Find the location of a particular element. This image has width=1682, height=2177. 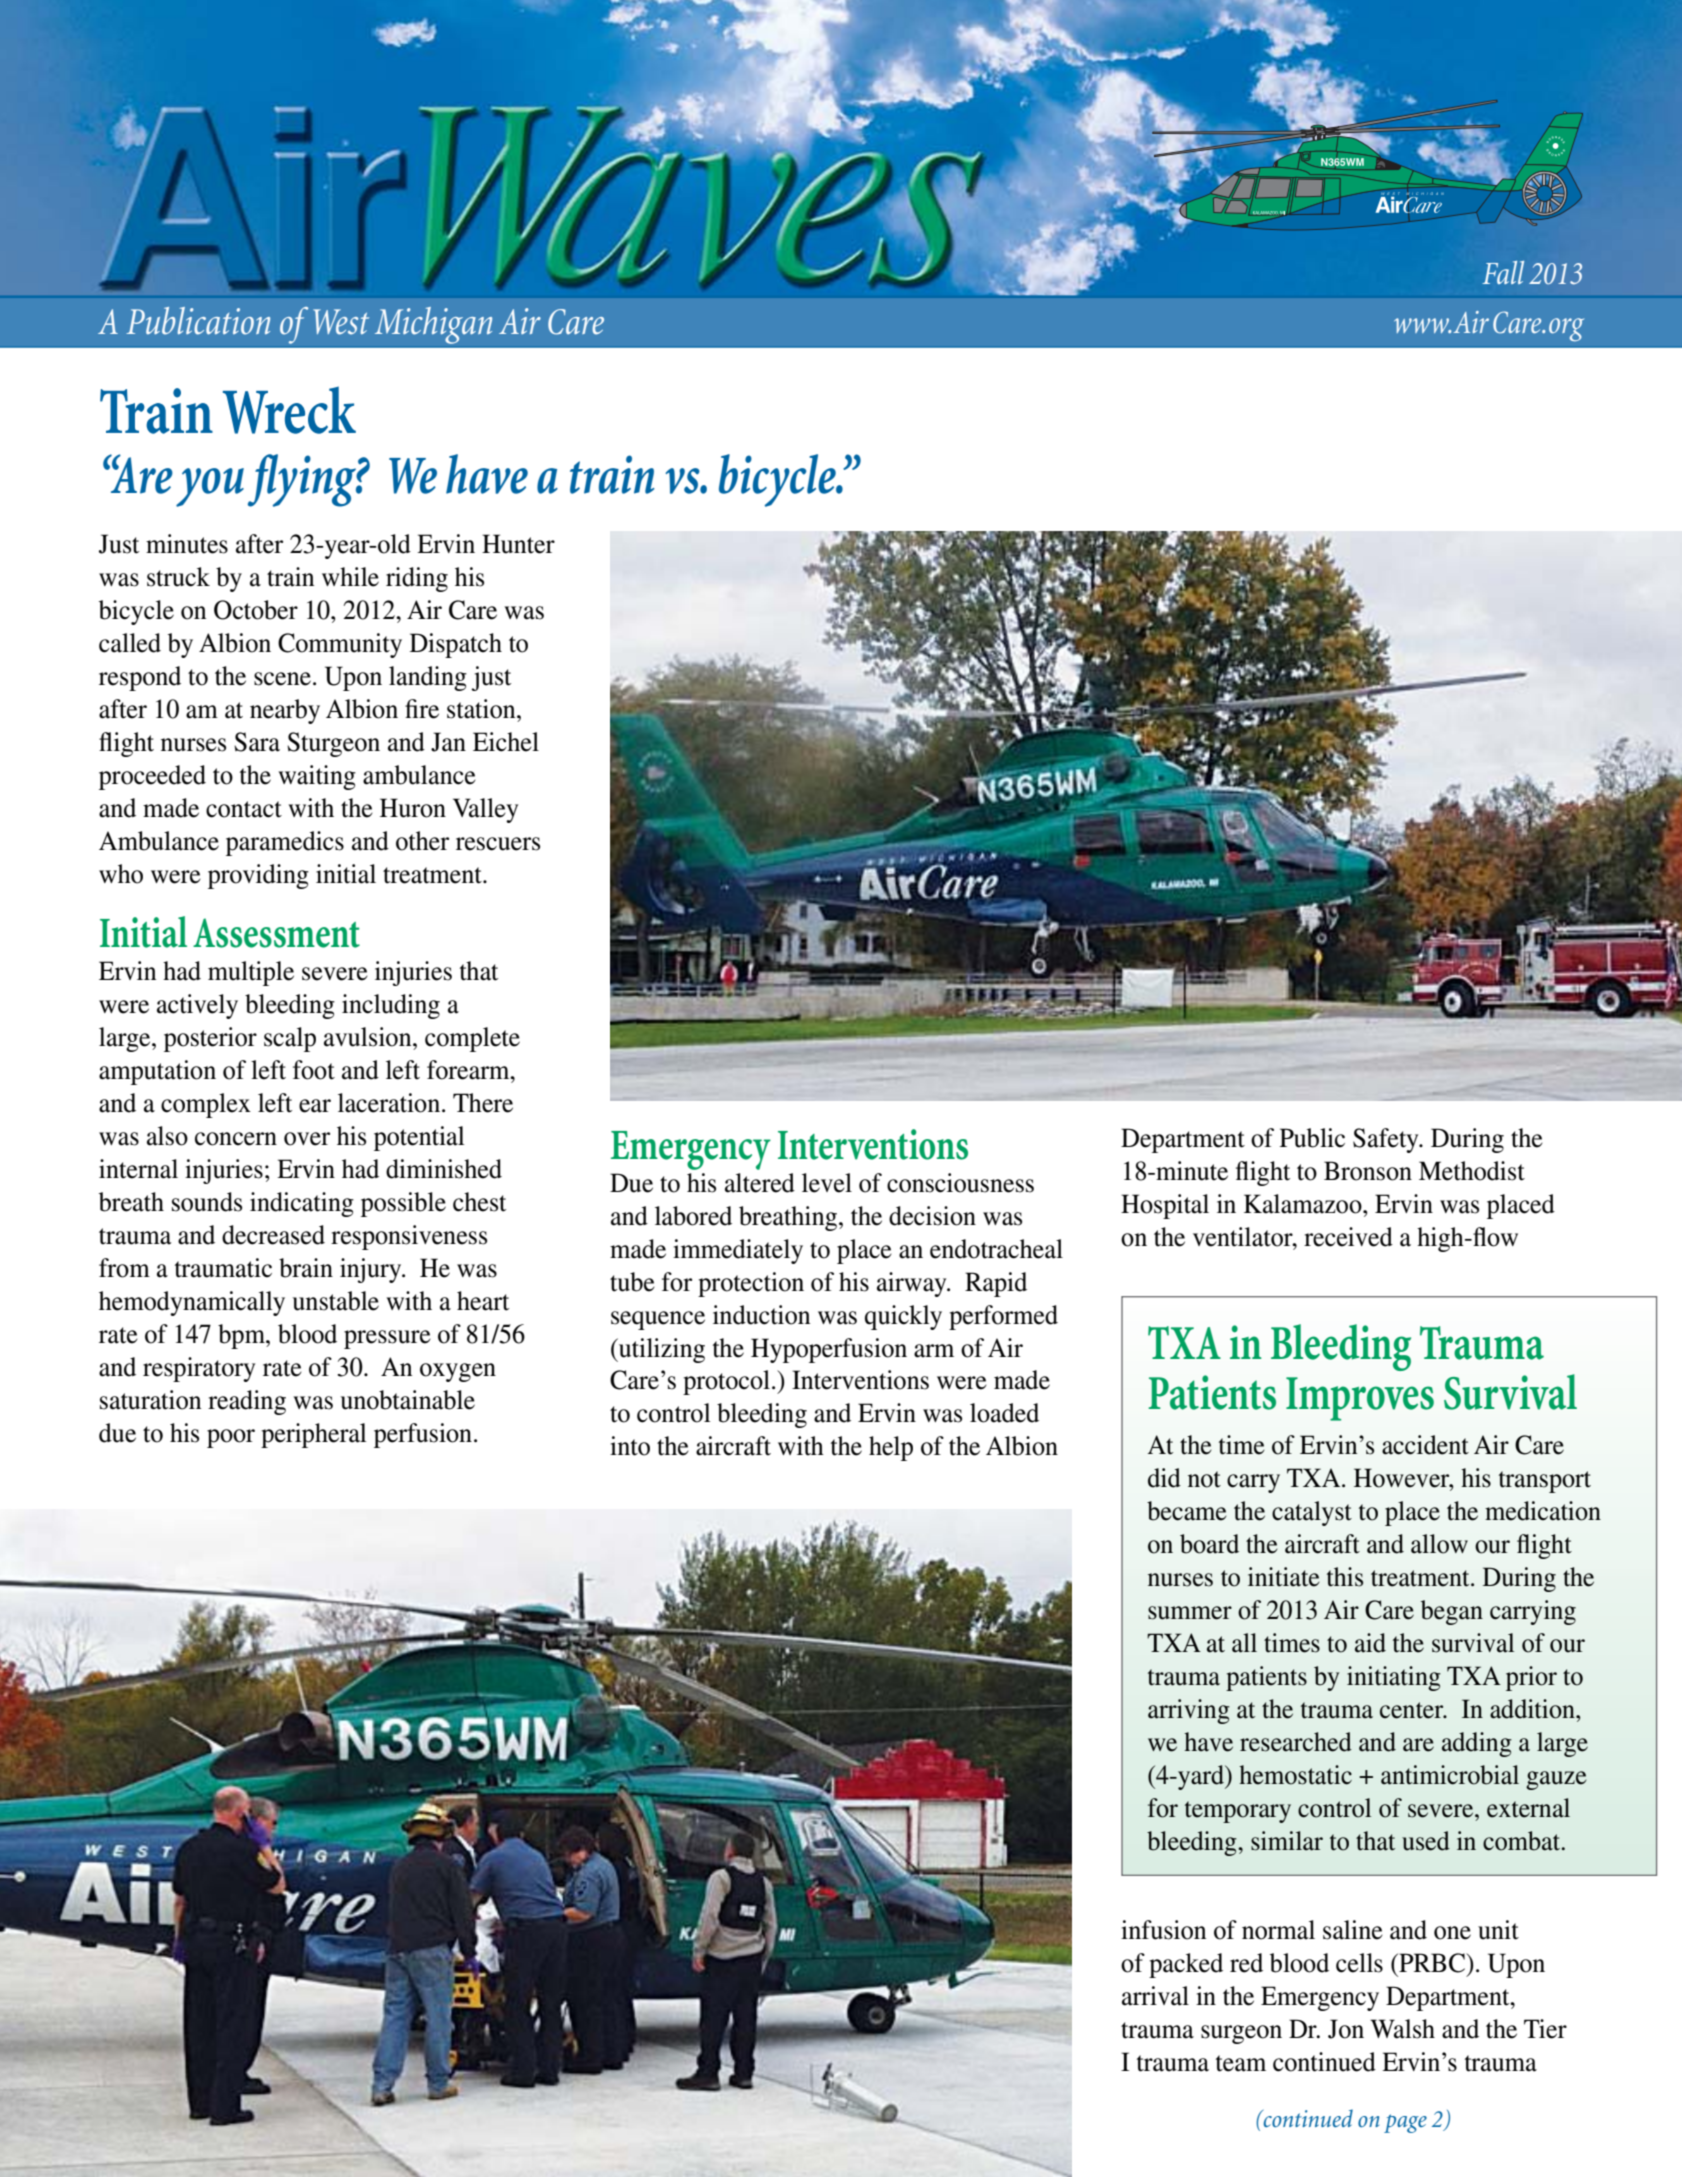

Walsh is located at coordinates (1402, 2029).
